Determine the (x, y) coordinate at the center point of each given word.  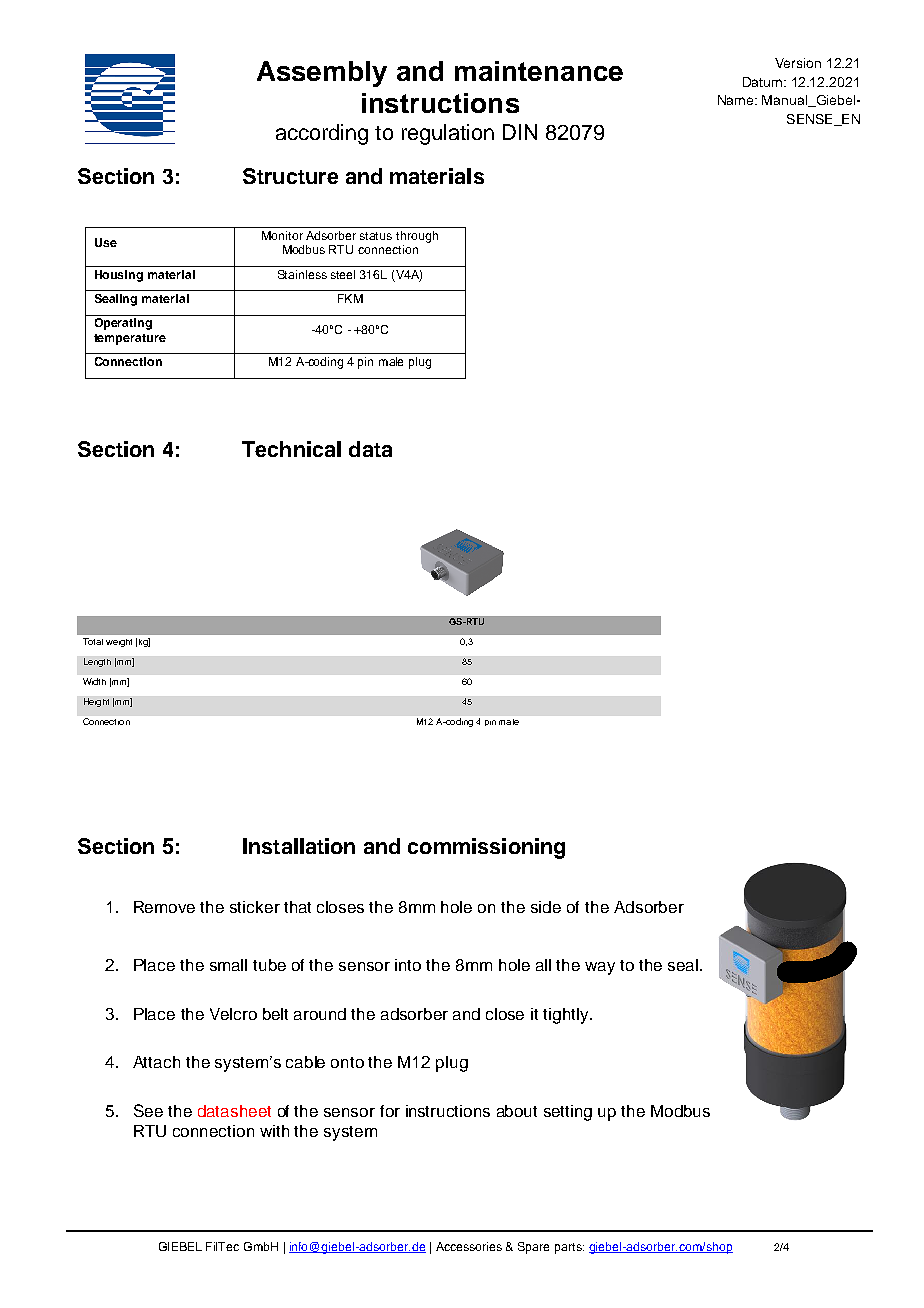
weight (119, 643)
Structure (290, 176)
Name (737, 100)
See (148, 1110)
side (546, 907)
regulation (448, 134)
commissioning (486, 848)
